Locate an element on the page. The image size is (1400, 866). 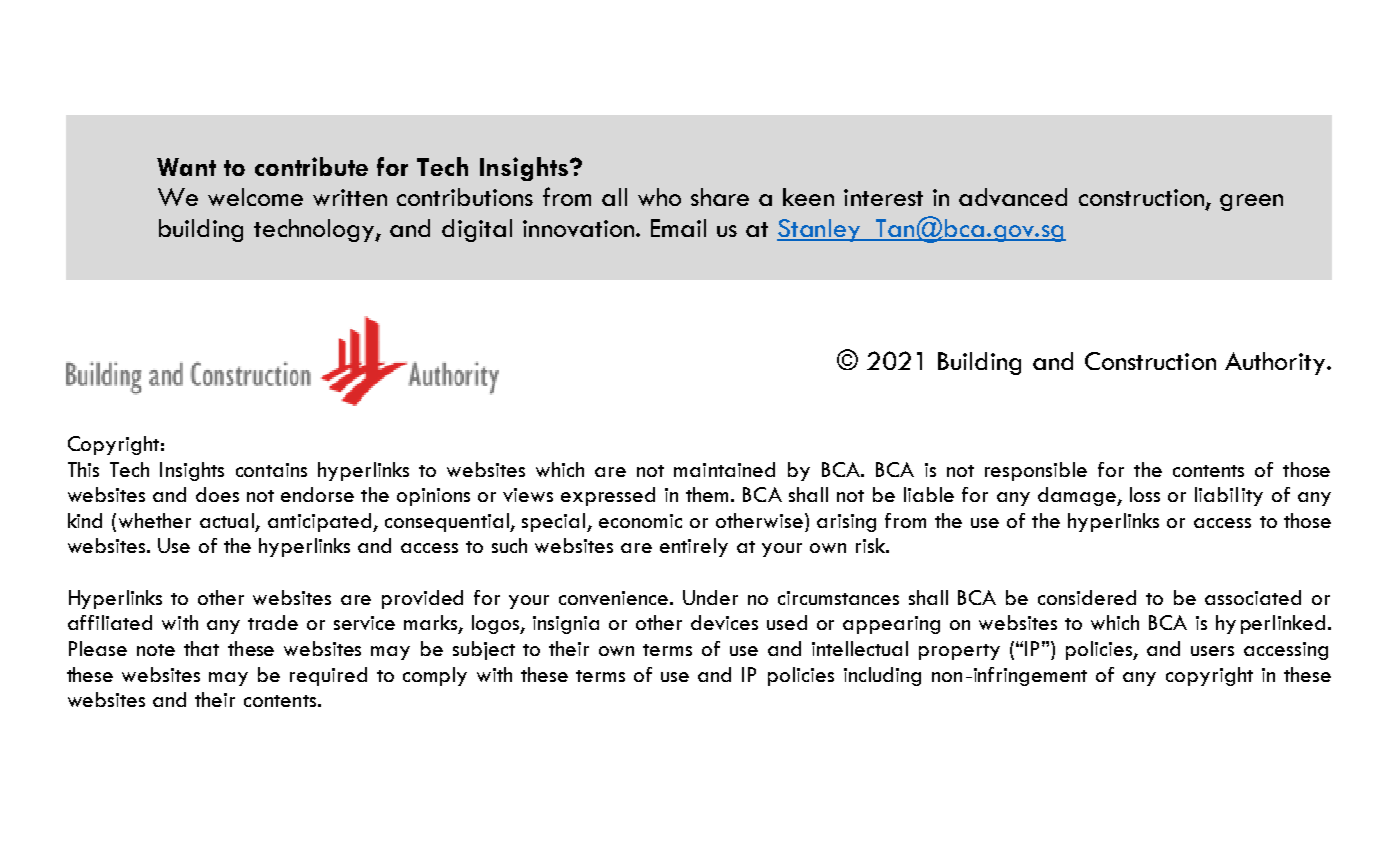
Authority is located at coordinates (1275, 363).
